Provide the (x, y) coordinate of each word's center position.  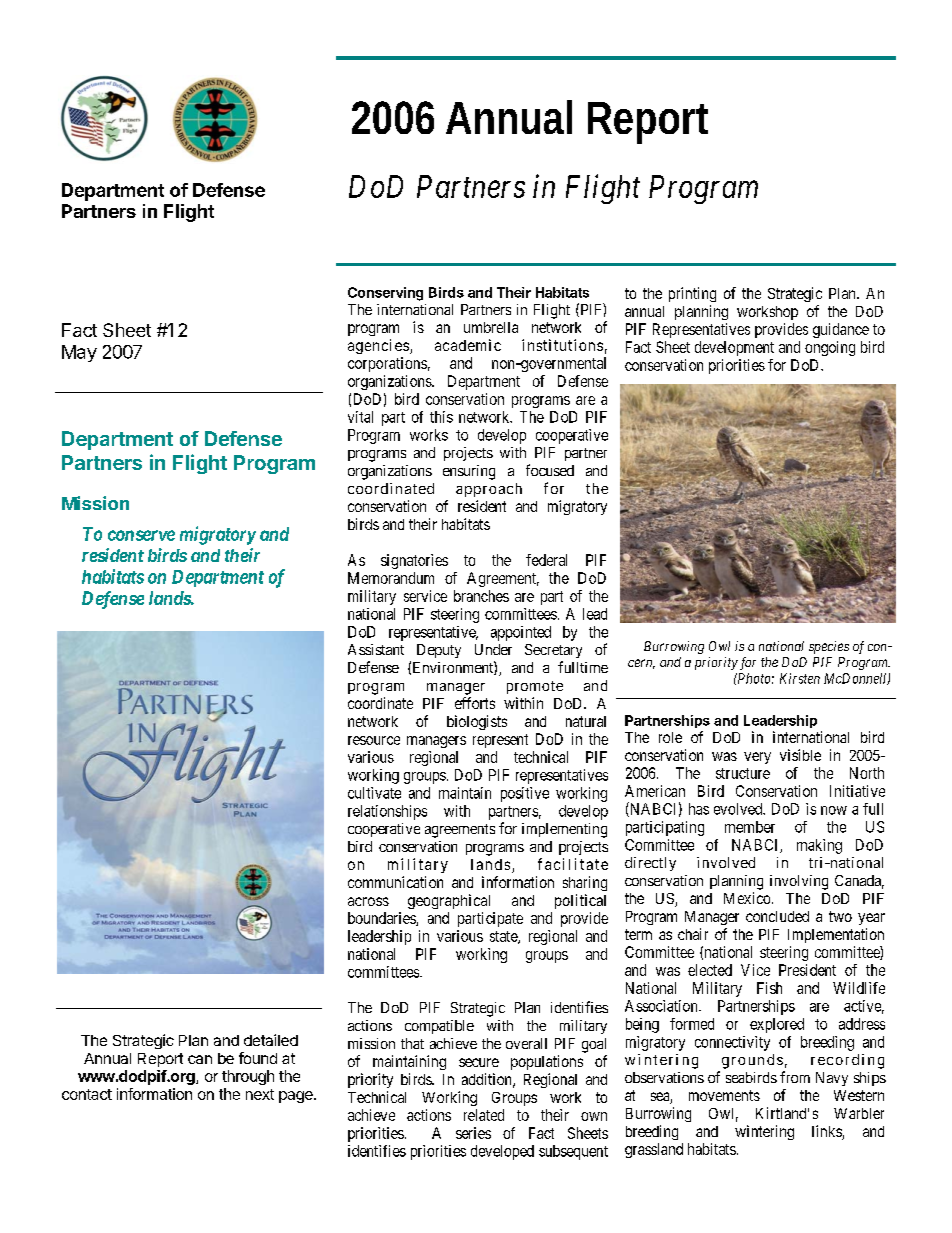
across (368, 901)
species (829, 647)
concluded (777, 916)
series (473, 1133)
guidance (841, 330)
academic (468, 345)
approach (489, 490)
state (504, 937)
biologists (477, 722)
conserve (141, 535)
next (260, 1094)
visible (800, 755)
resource (374, 740)
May (79, 353)
